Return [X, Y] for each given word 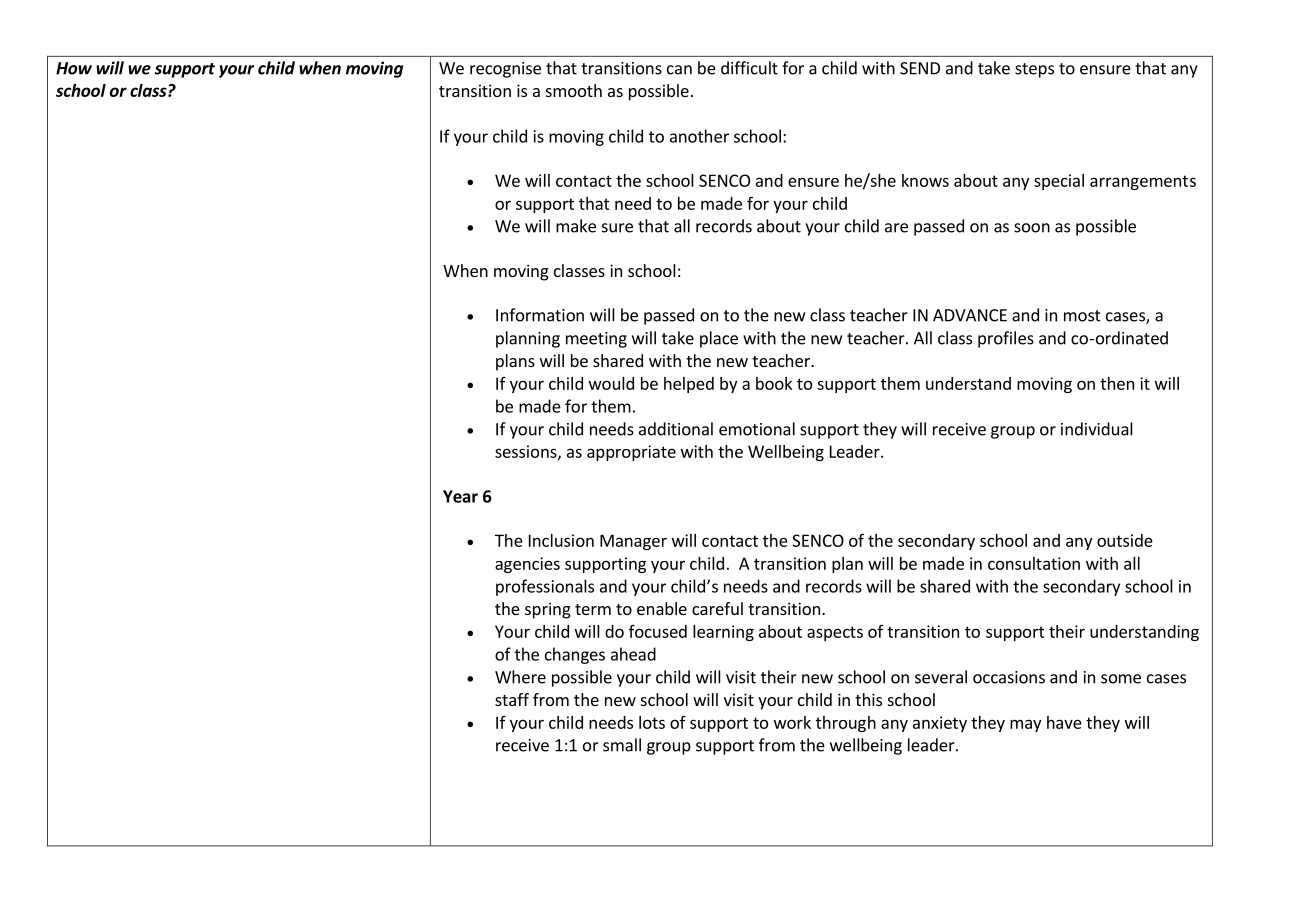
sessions [527, 452]
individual [1097, 429]
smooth [574, 90]
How [74, 68]
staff [512, 699]
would [611, 383]
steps [1034, 70]
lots [652, 722]
